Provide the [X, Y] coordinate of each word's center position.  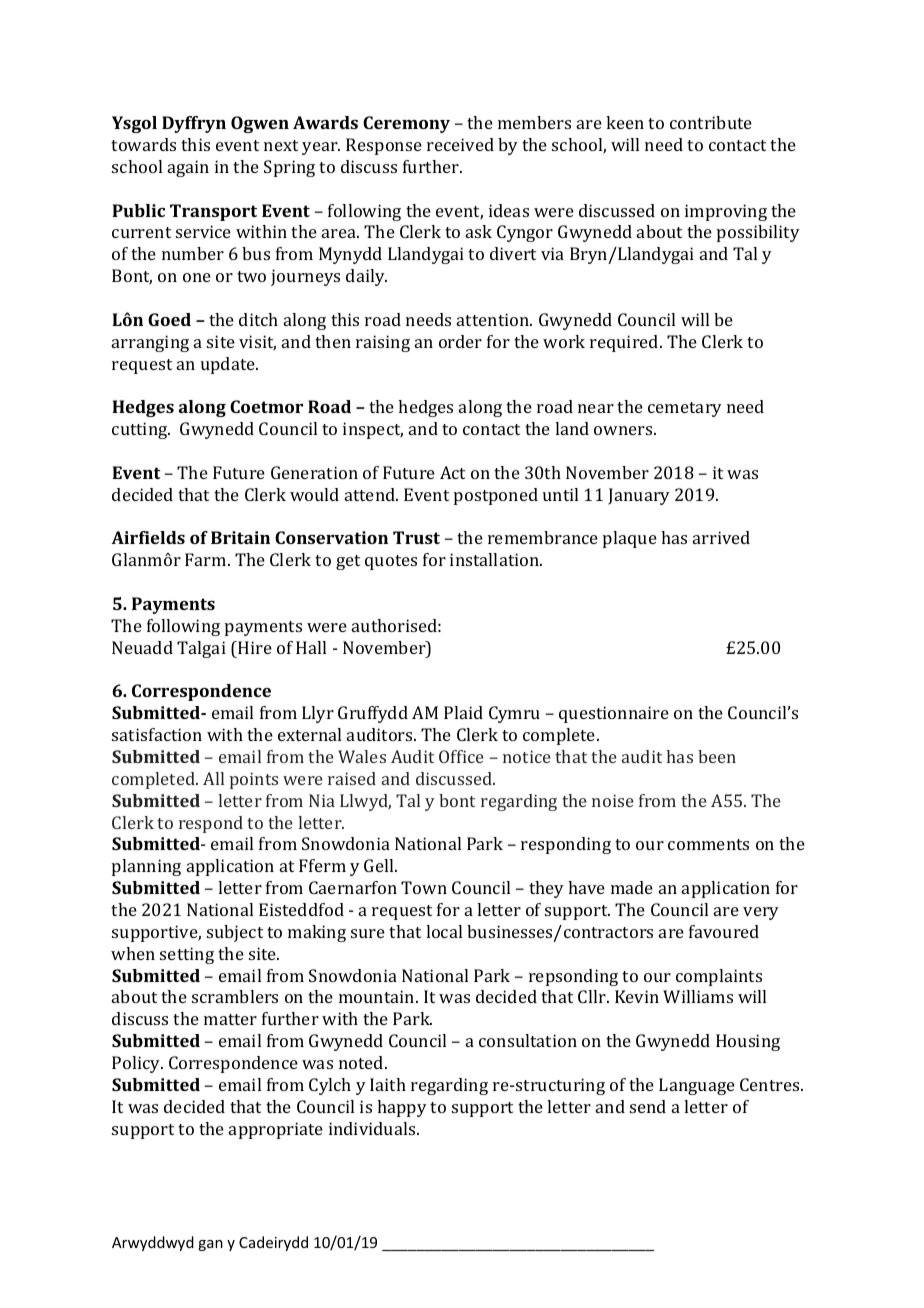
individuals [373, 1128]
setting [187, 955]
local [444, 931]
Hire [254, 647]
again [188, 168]
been [717, 756]
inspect [373, 430]
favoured [724, 931]
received [460, 144]
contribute [711, 122]
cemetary [685, 409]
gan [210, 1245]
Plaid [463, 712]
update [229, 365]
